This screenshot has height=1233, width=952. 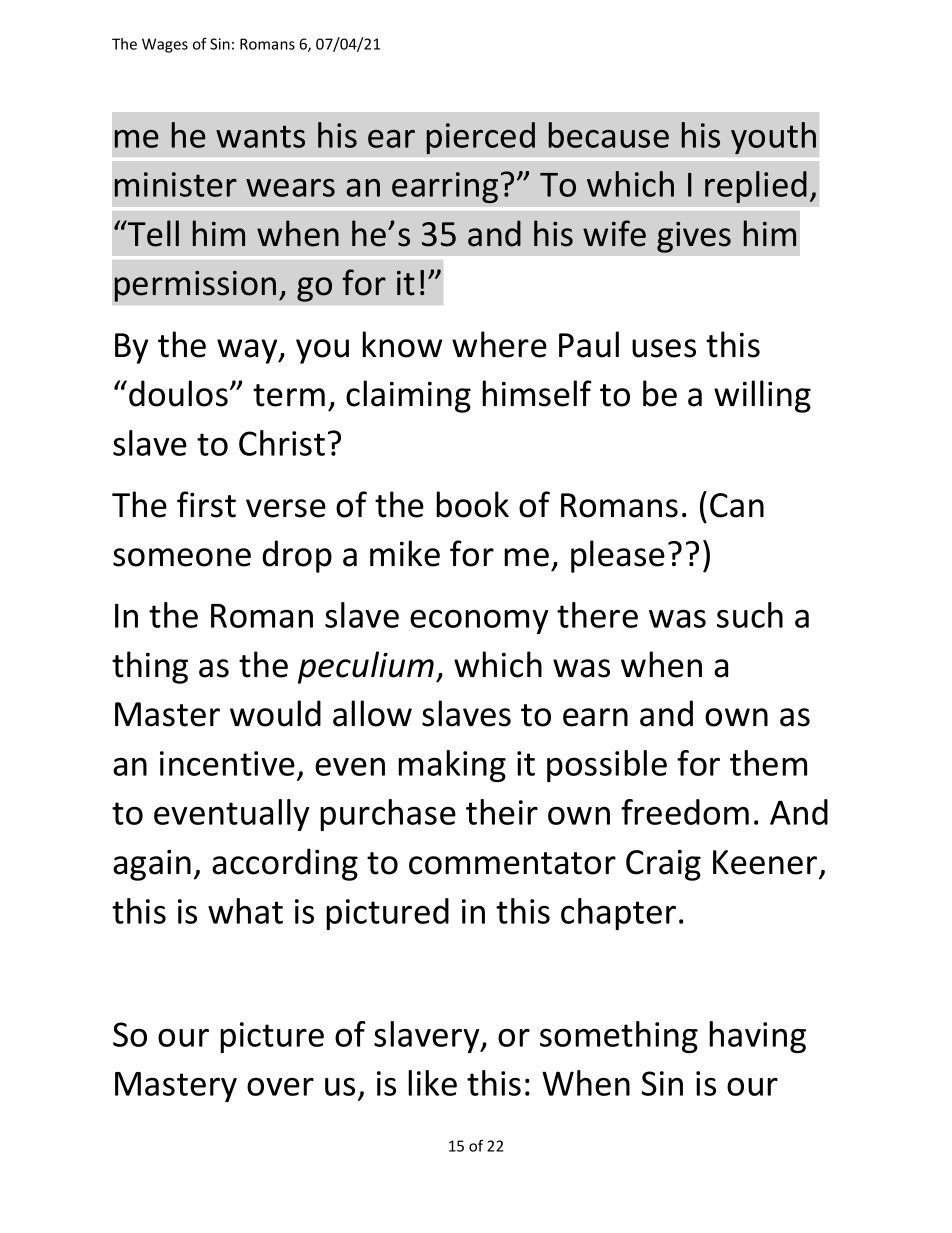 I want to click on Wages, so click(x=165, y=45).
